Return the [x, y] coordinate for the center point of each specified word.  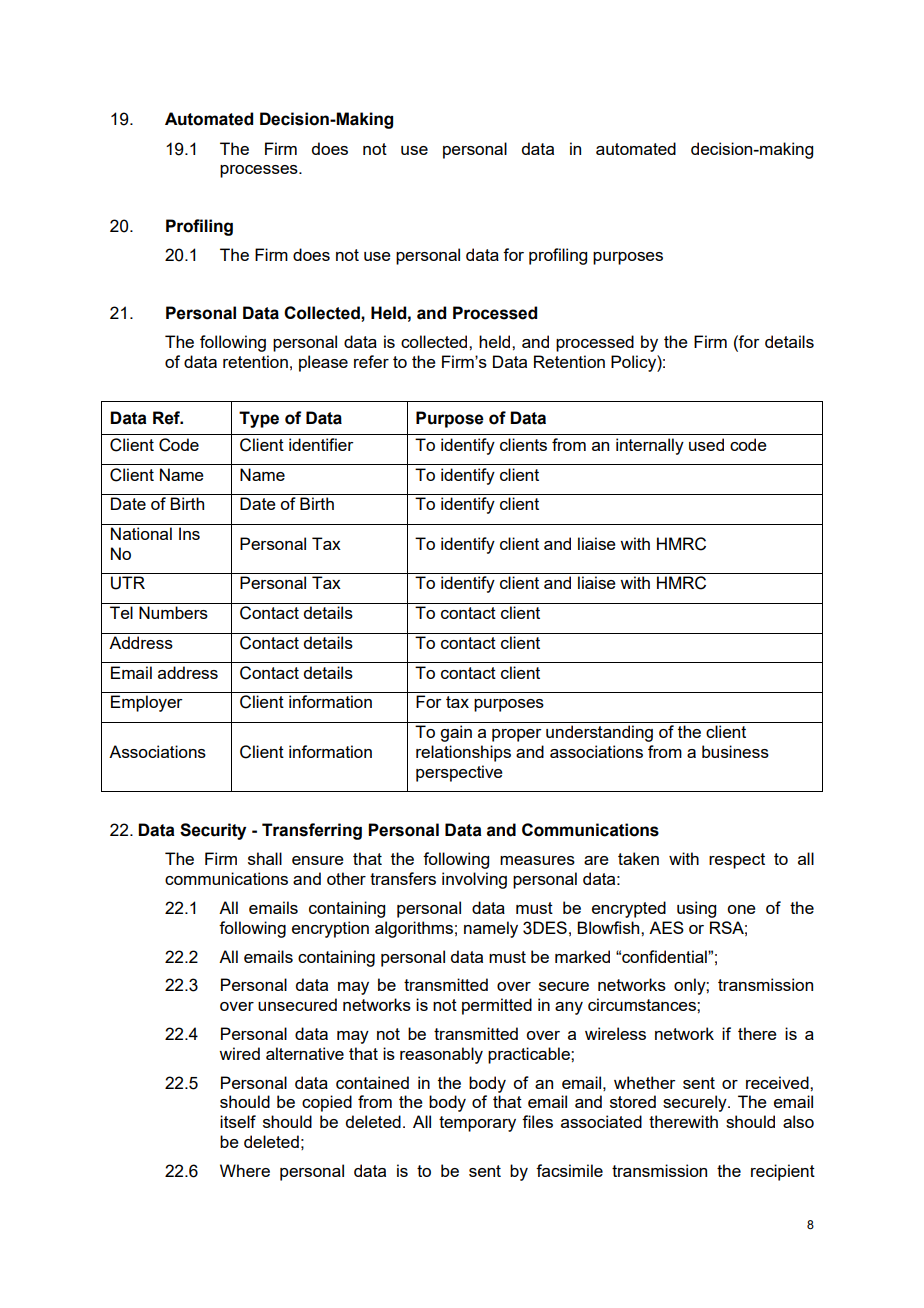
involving [474, 880]
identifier [321, 444]
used [706, 444]
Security [213, 831]
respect [737, 861]
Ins [189, 533]
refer [371, 361]
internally [650, 446]
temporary [477, 1124]
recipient [783, 1172]
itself [238, 1121]
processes [260, 171]
